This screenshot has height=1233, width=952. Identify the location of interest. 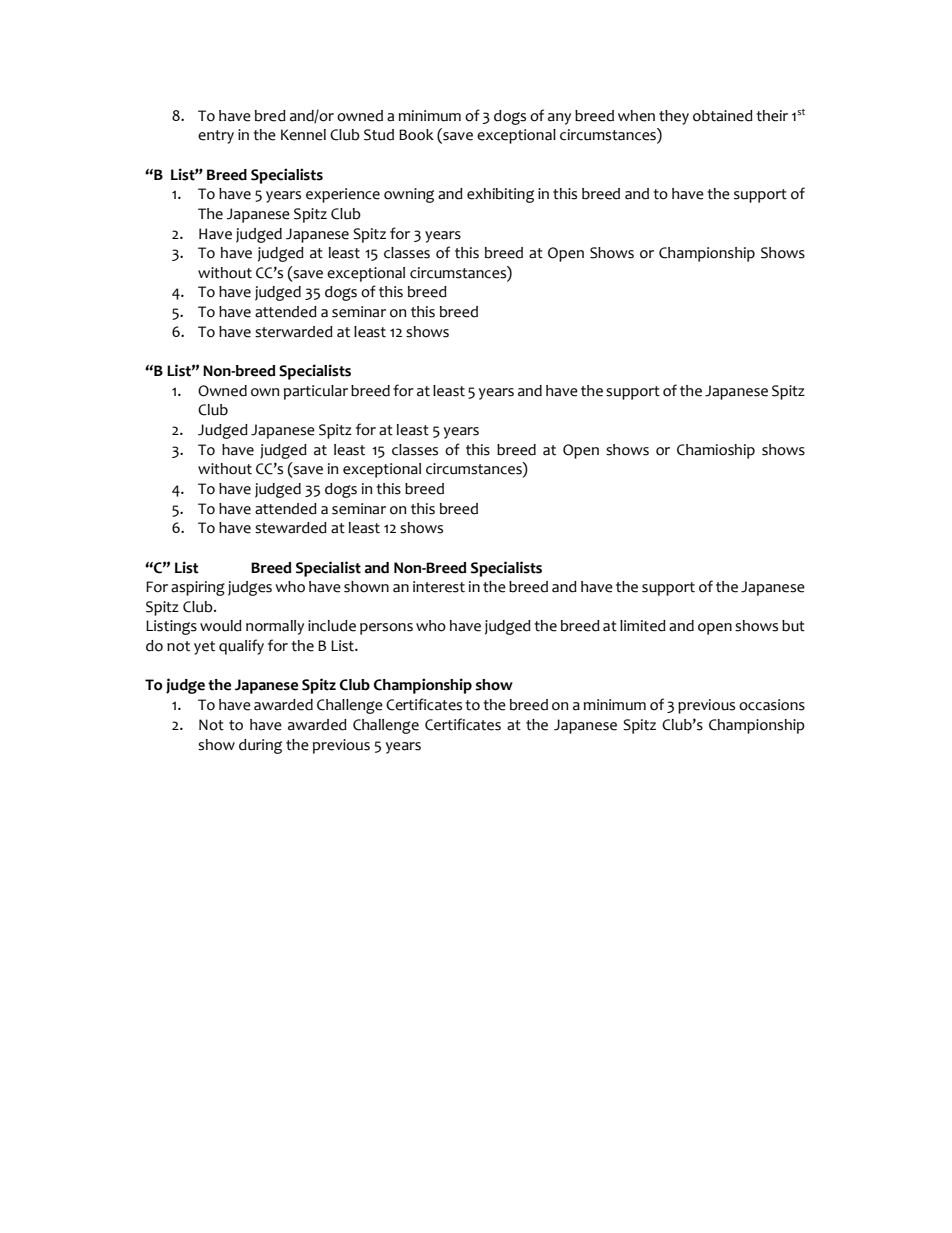
(439, 587).
